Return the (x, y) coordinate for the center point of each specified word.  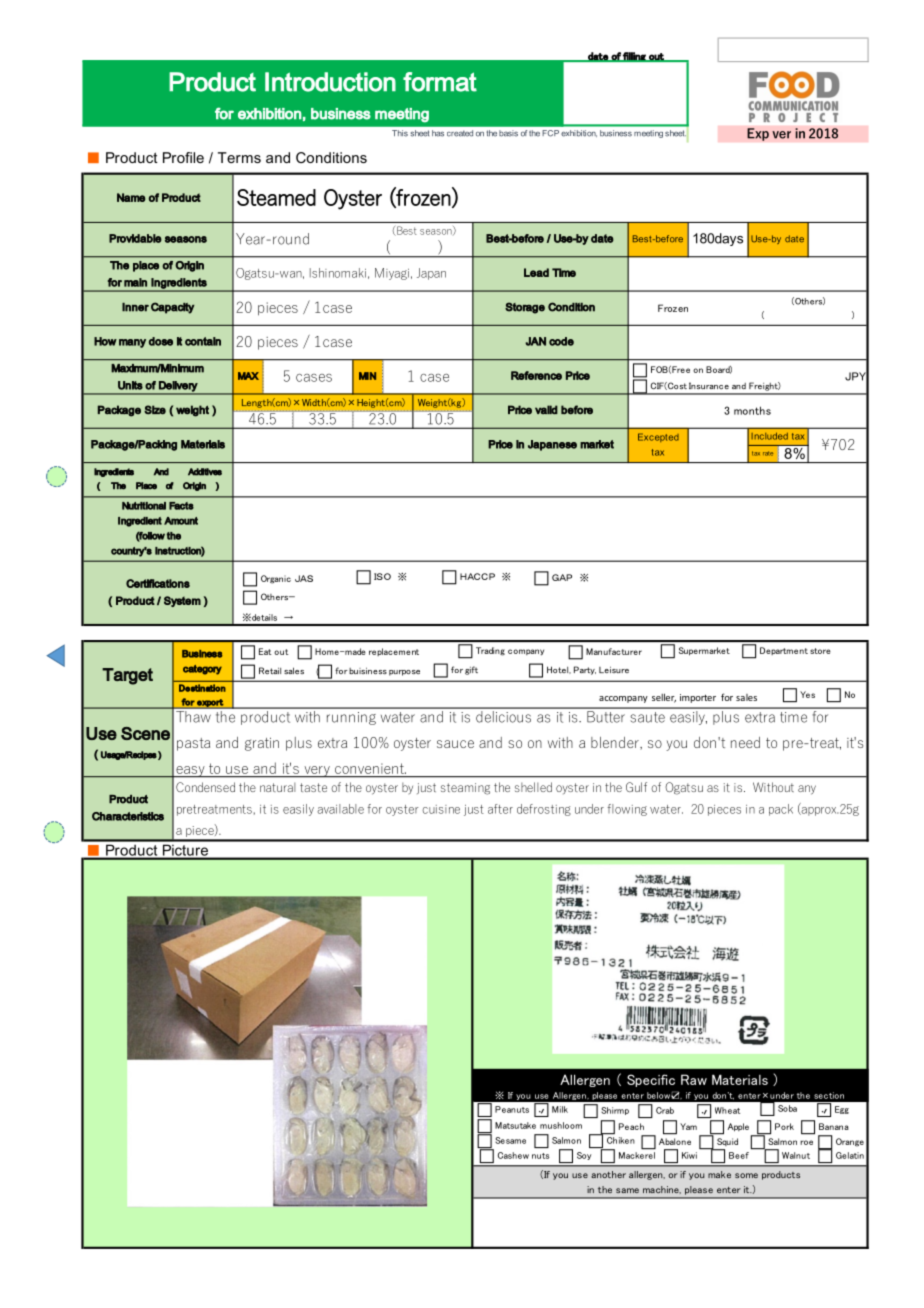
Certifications (158, 583)
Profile (183, 157)
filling (634, 57)
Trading (490, 651)
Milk (560, 1109)
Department (784, 651)
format (440, 82)
